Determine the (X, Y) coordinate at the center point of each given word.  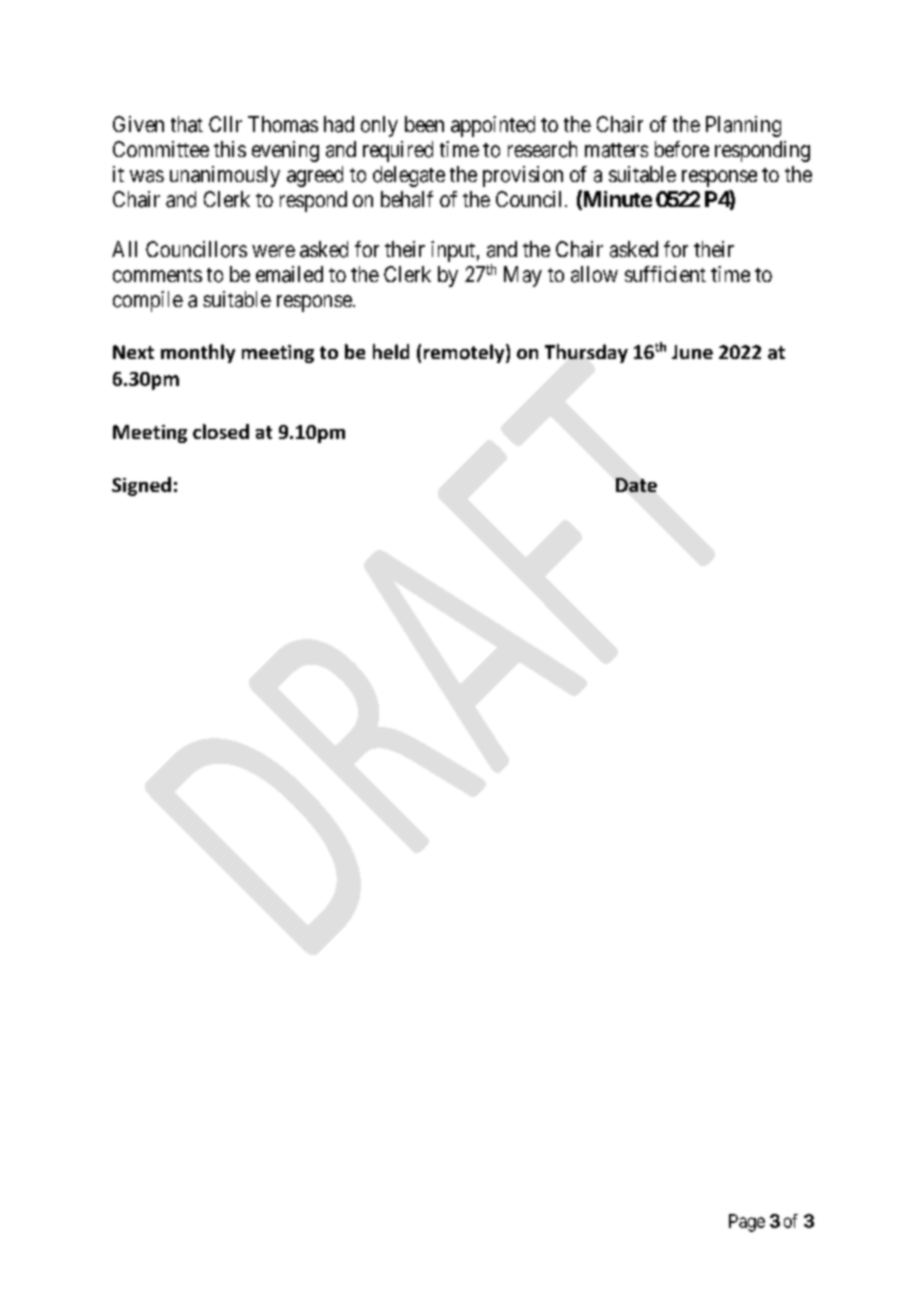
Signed (141, 486)
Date (636, 485)
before (682, 149)
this (230, 149)
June (692, 352)
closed (221, 431)
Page (747, 1223)
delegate (409, 176)
